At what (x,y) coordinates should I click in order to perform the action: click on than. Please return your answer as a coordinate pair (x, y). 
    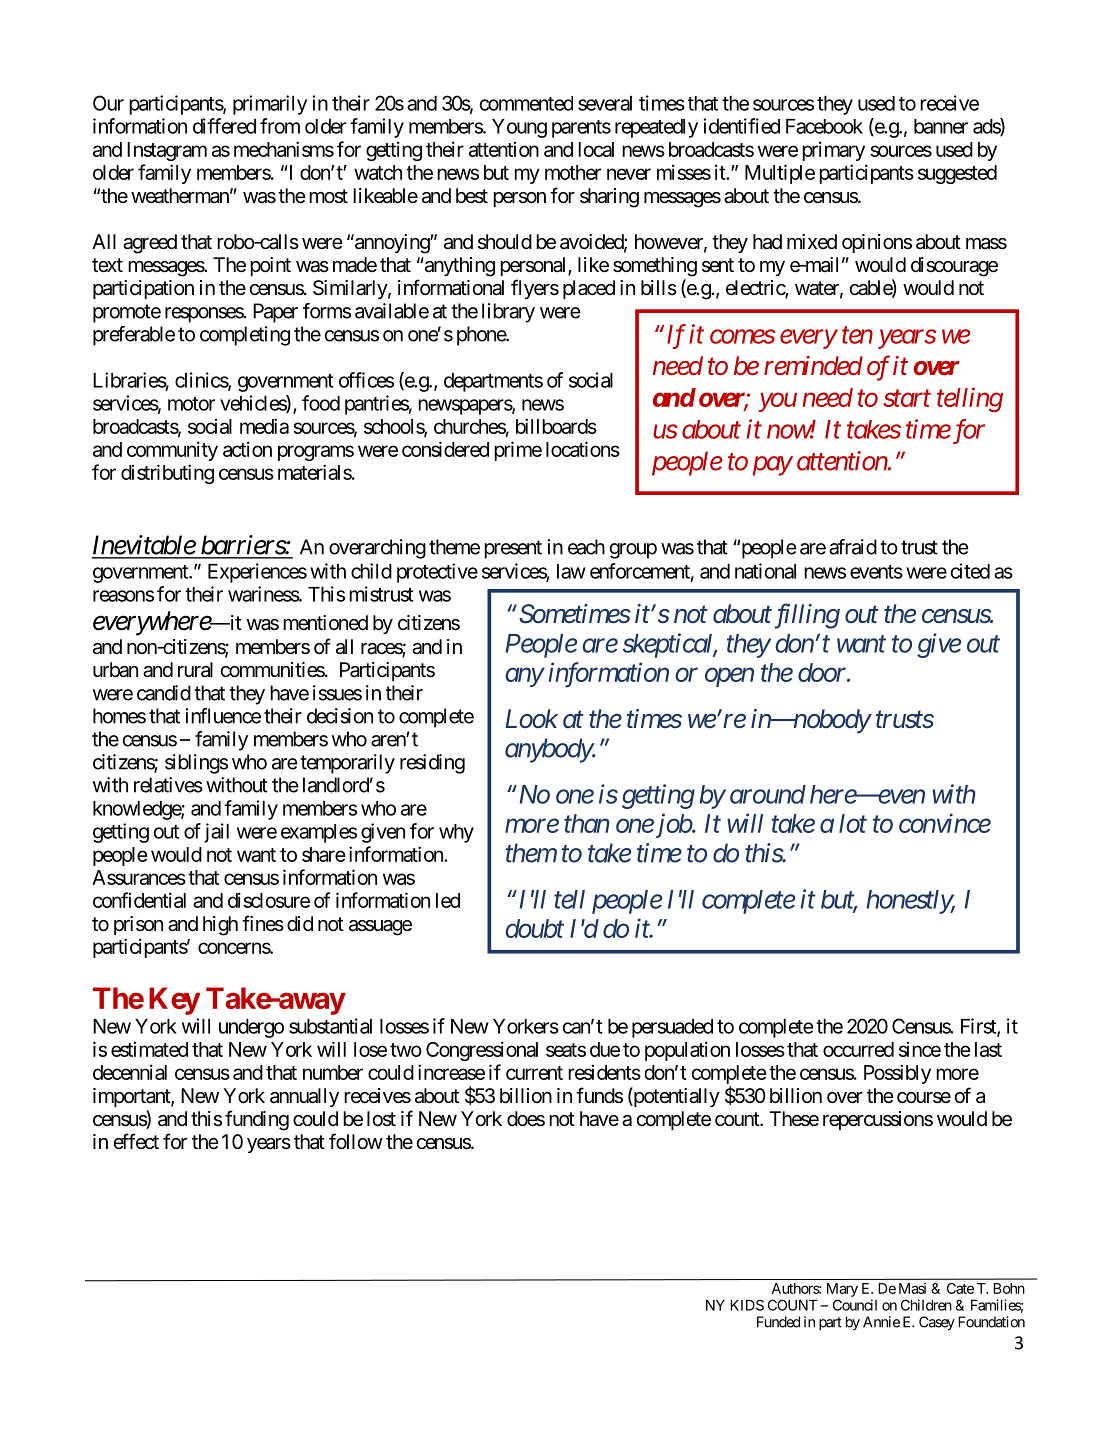
    Looking at the image, I should click on (586, 823).
